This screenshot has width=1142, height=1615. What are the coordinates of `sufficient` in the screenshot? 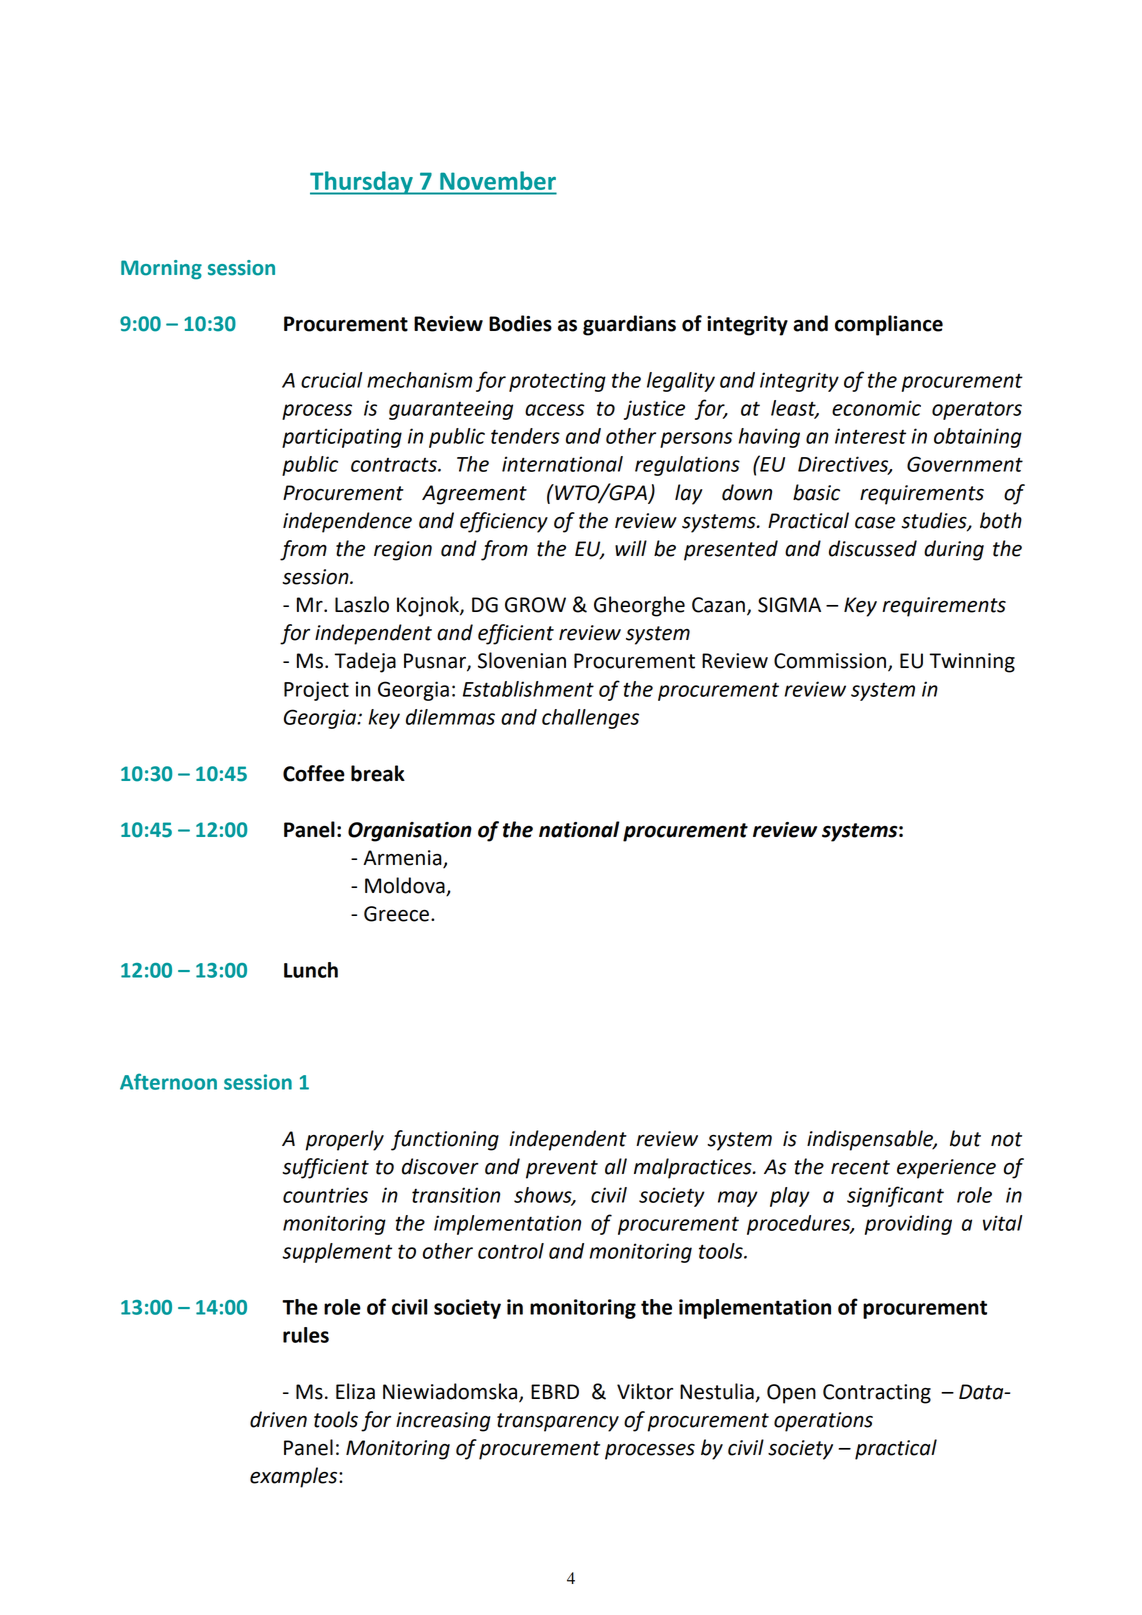 It's located at (325, 1168).
